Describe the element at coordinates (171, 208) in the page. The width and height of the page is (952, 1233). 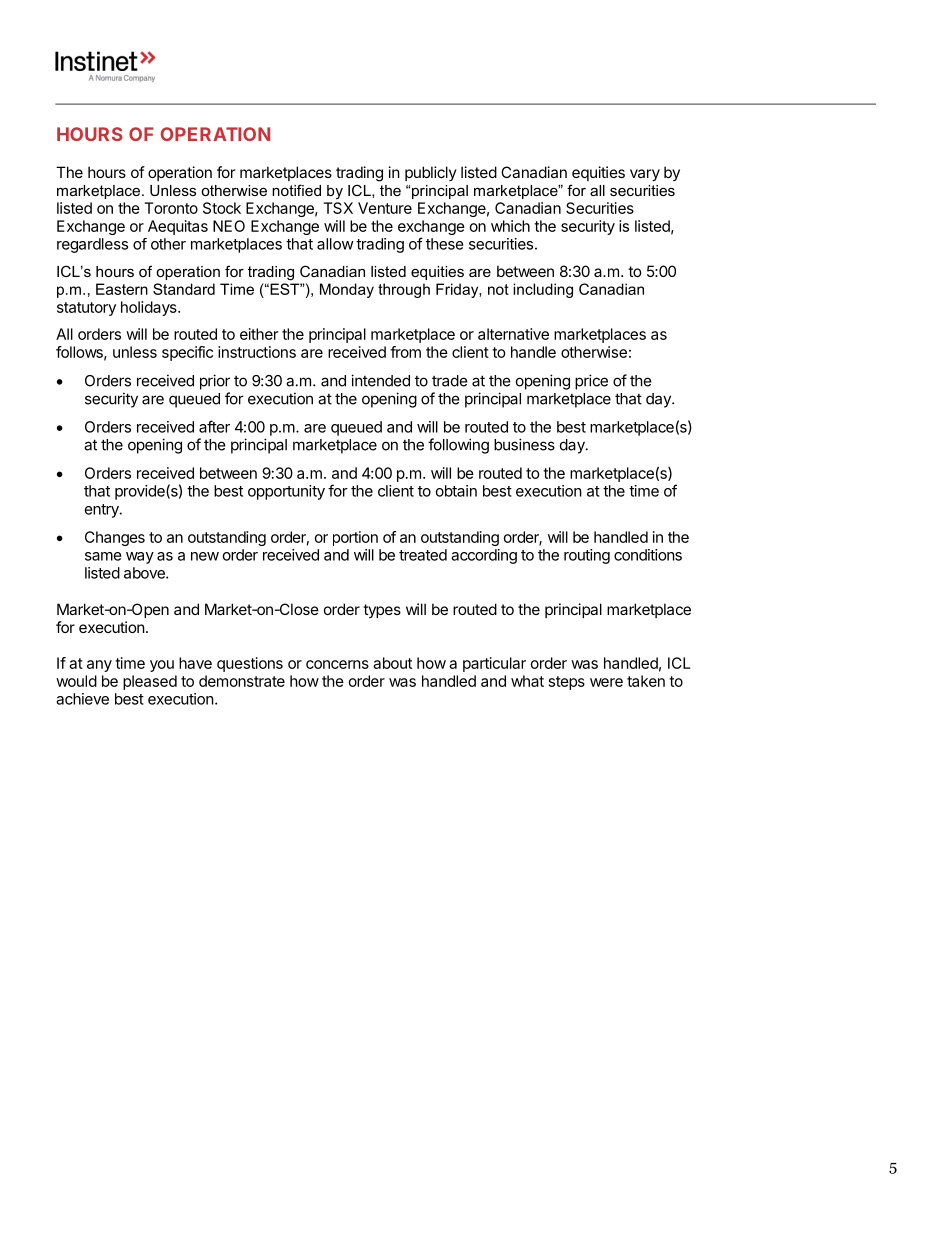
I see `Toronto` at that location.
